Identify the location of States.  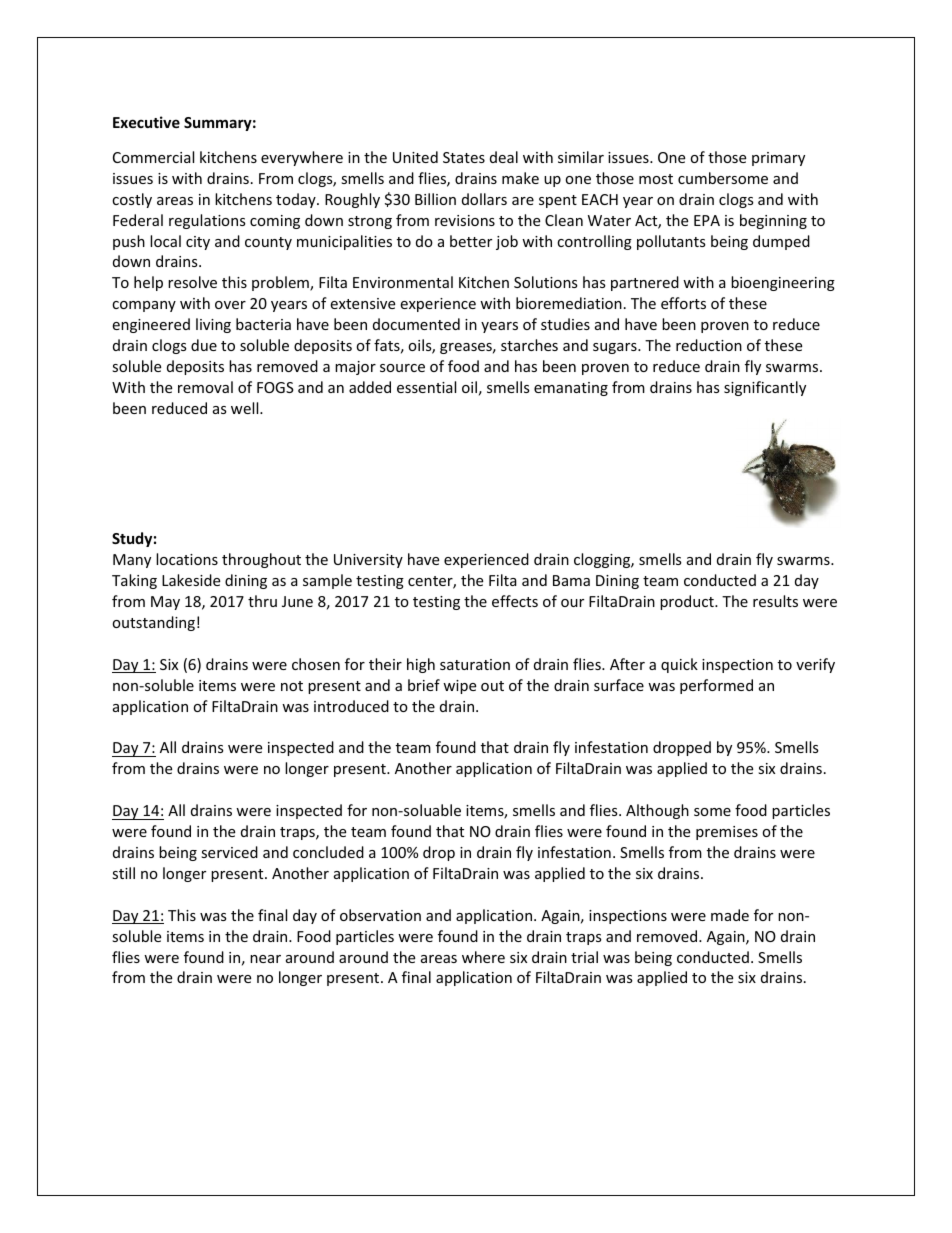
(464, 157).
